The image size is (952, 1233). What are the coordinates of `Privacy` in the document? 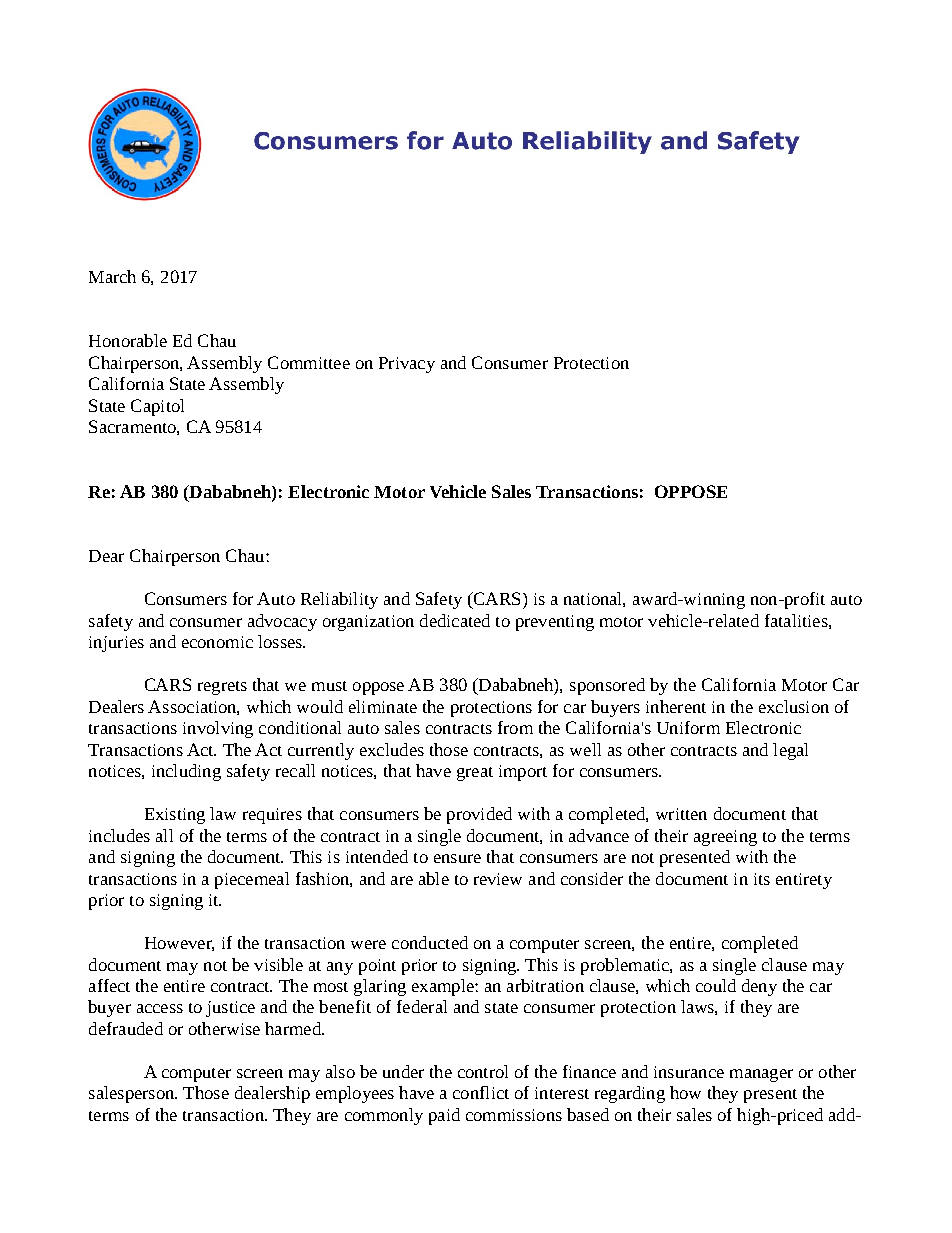 It's located at (407, 365).
